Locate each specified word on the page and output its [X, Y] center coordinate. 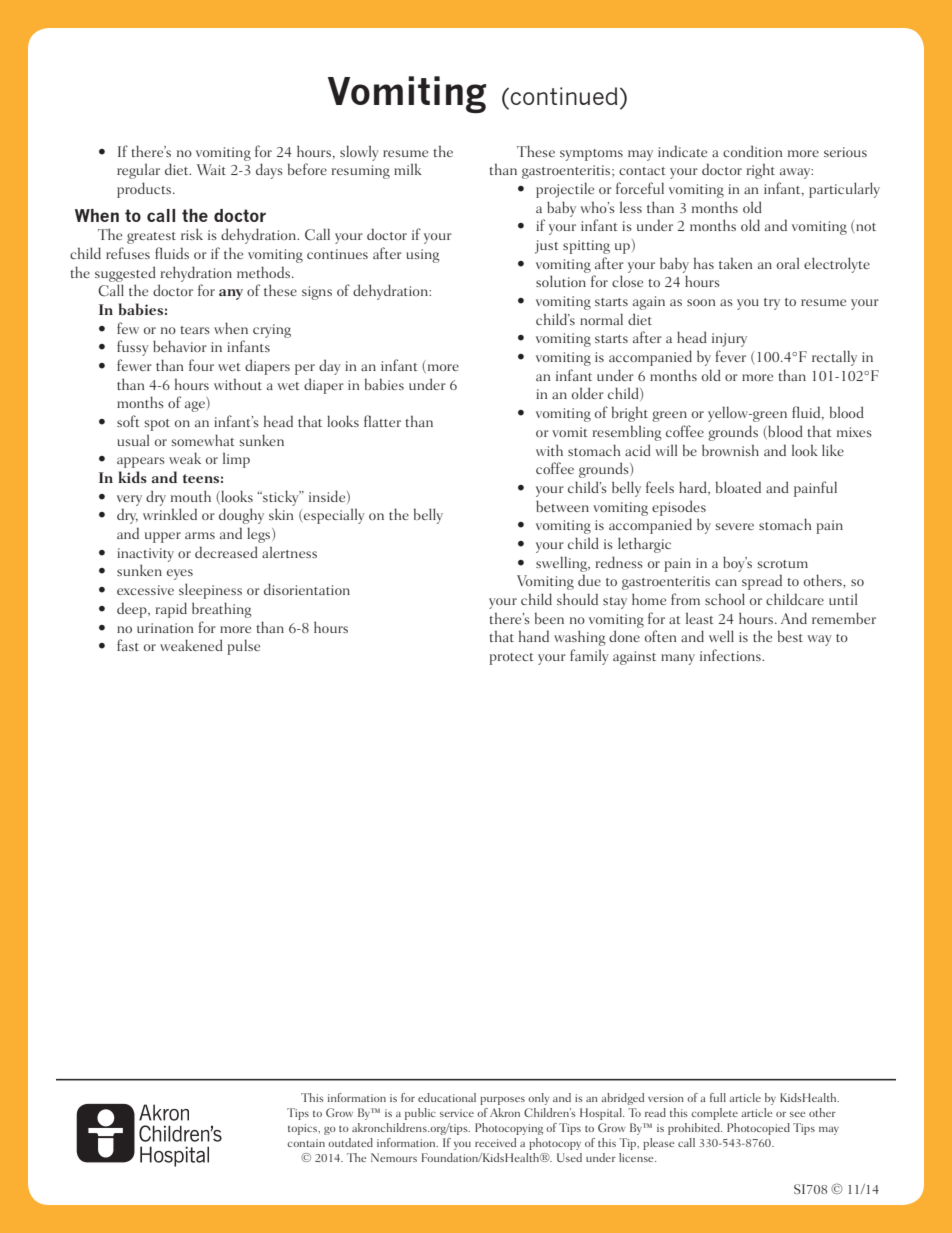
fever [730, 356]
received [495, 1142]
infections [731, 655]
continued [564, 96]
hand [534, 636]
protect [511, 659]
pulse [243, 647]
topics [304, 1129]
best [790, 636]
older [588, 393]
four [201, 365]
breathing [222, 610]
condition [752, 151]
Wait [211, 169]
